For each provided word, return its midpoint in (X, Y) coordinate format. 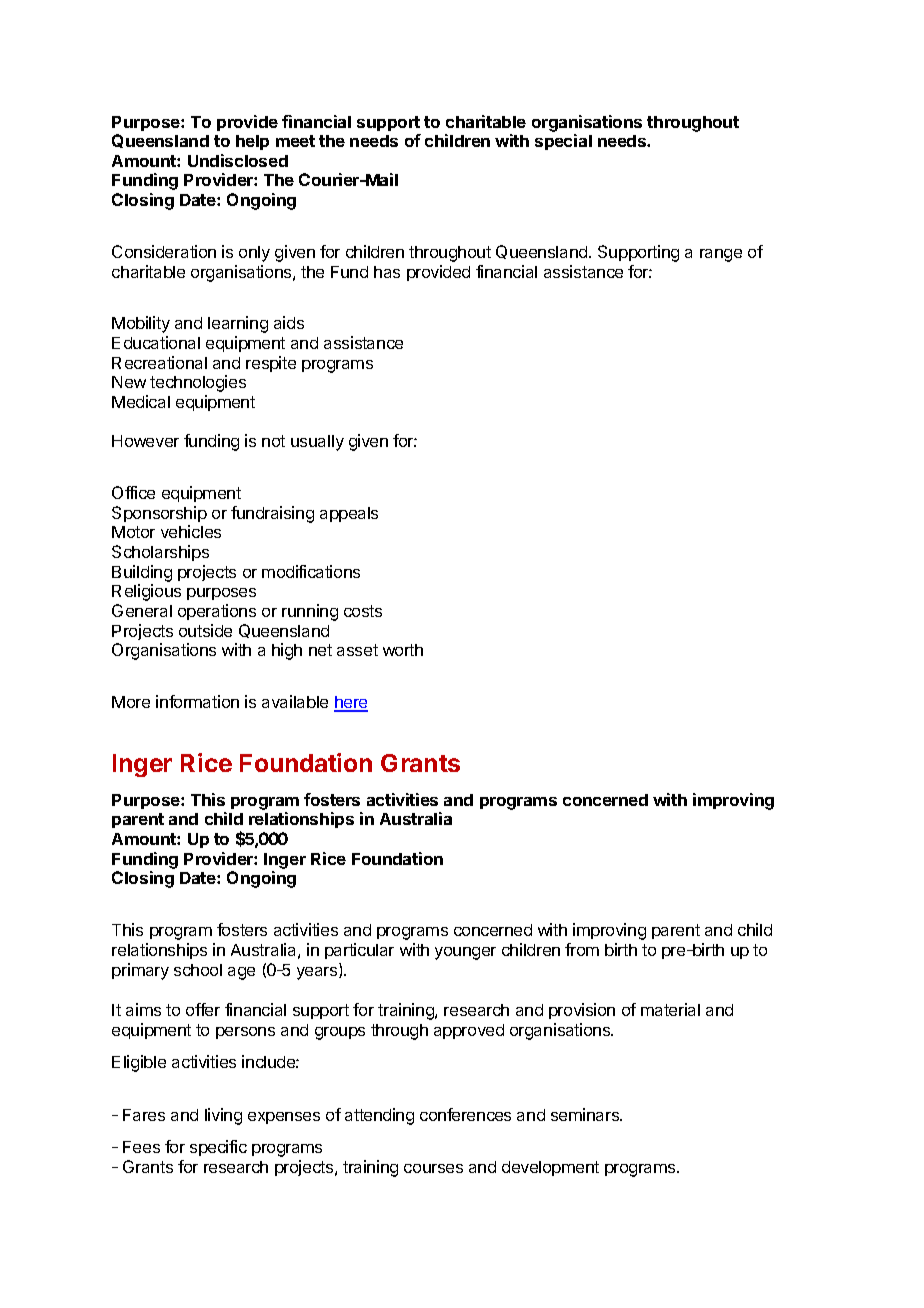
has (387, 272)
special (563, 142)
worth (403, 650)
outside (205, 630)
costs (363, 611)
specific (218, 1148)
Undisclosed (238, 160)
